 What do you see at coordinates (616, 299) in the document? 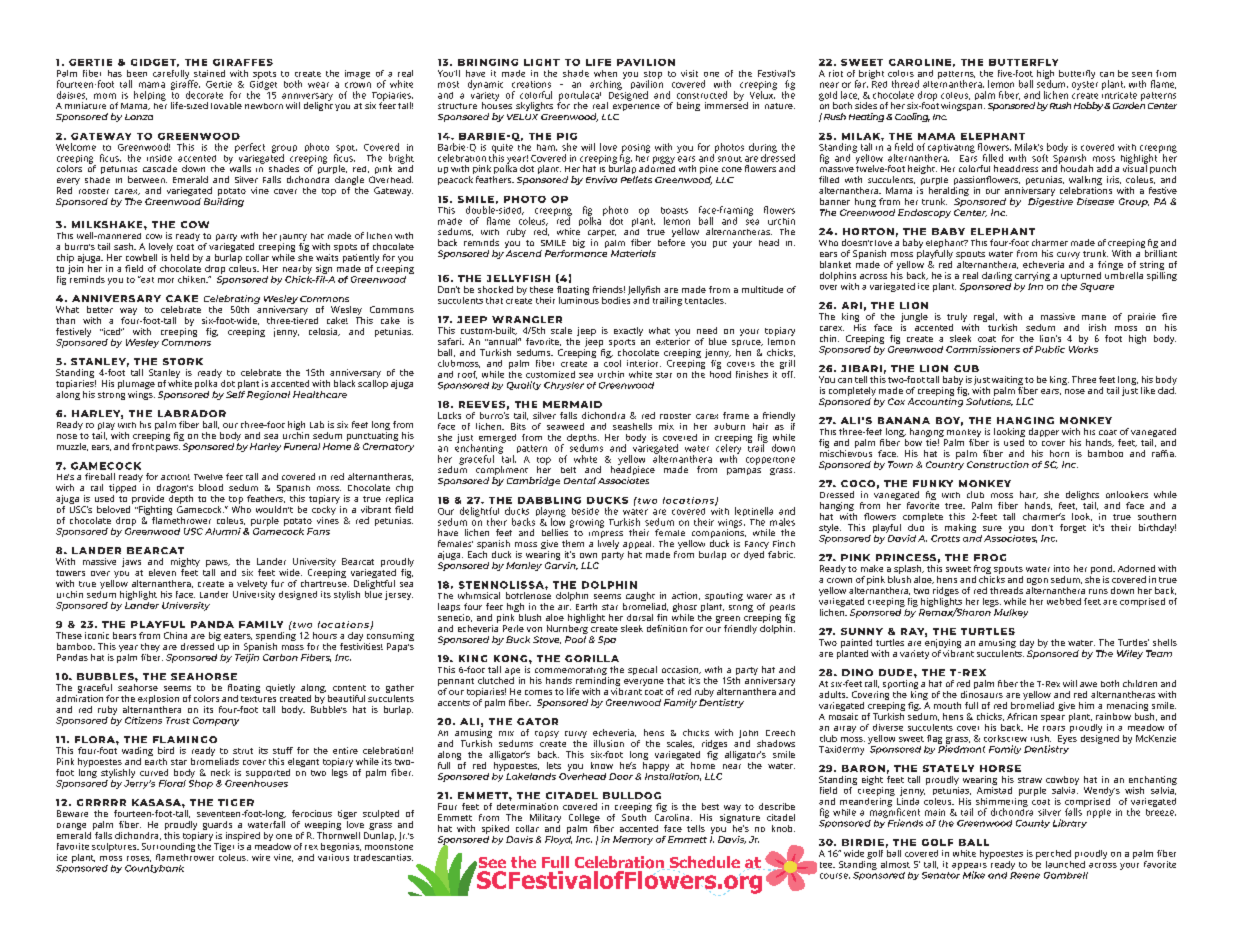
I see `bodies` at bounding box center [616, 299].
